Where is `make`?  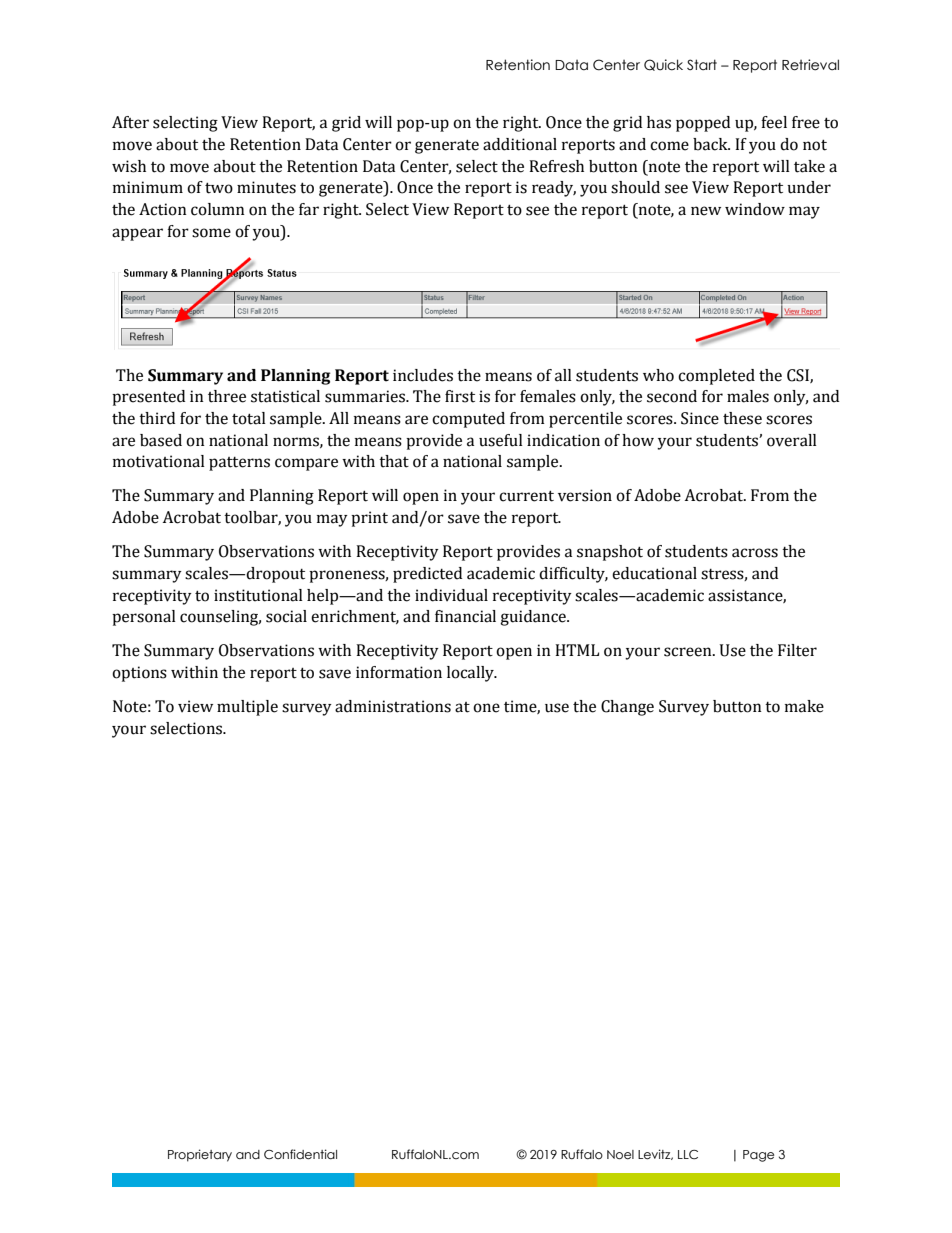
make is located at coordinates (804, 706).
